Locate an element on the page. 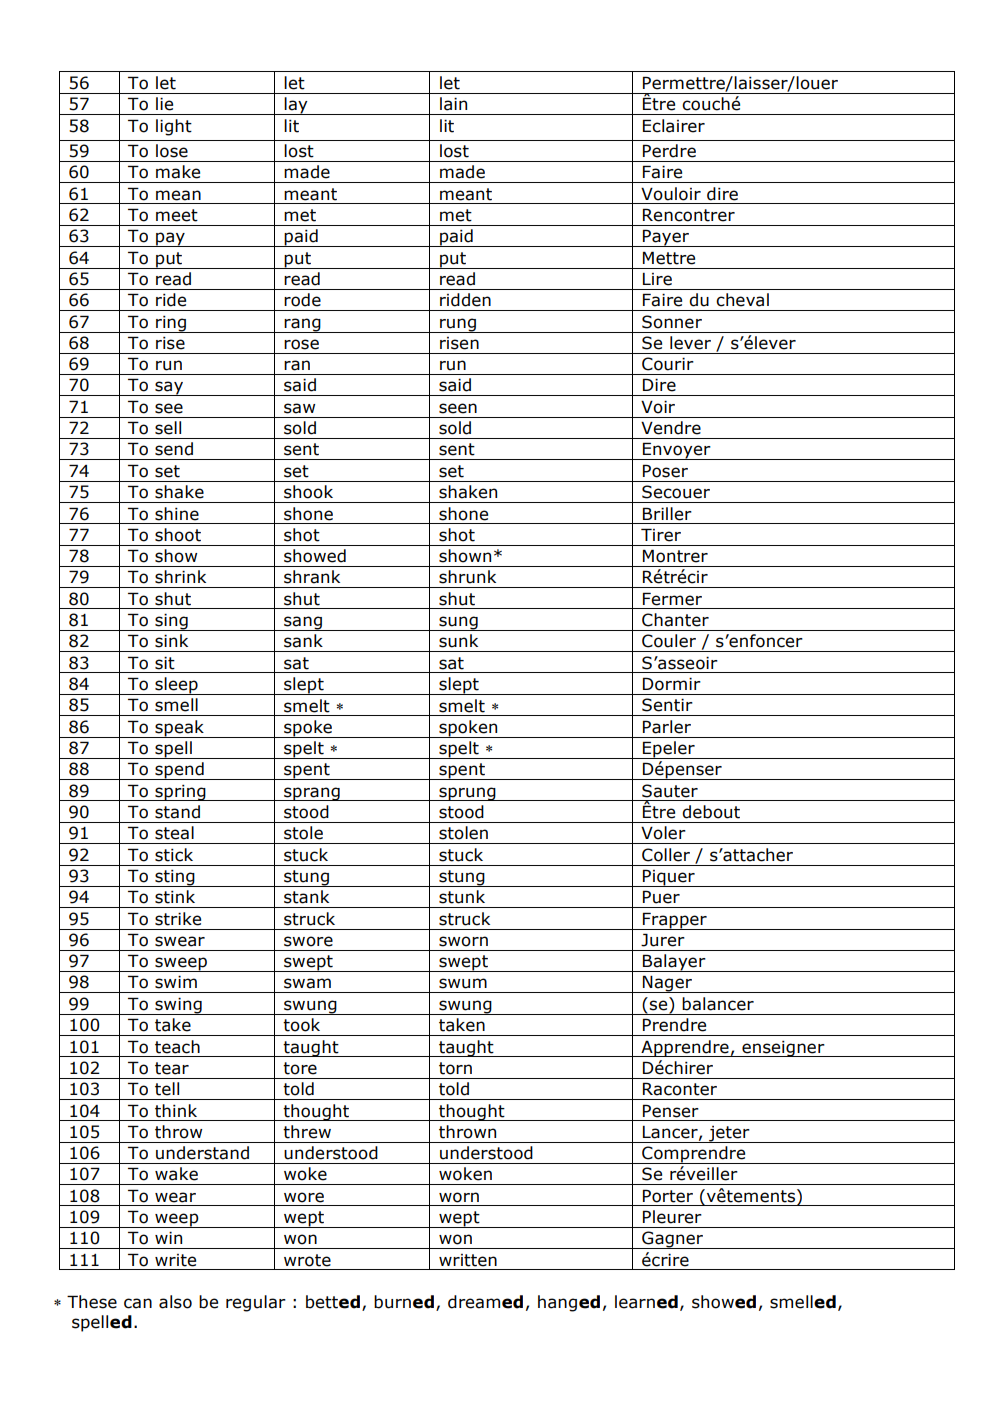  rose is located at coordinates (301, 344).
